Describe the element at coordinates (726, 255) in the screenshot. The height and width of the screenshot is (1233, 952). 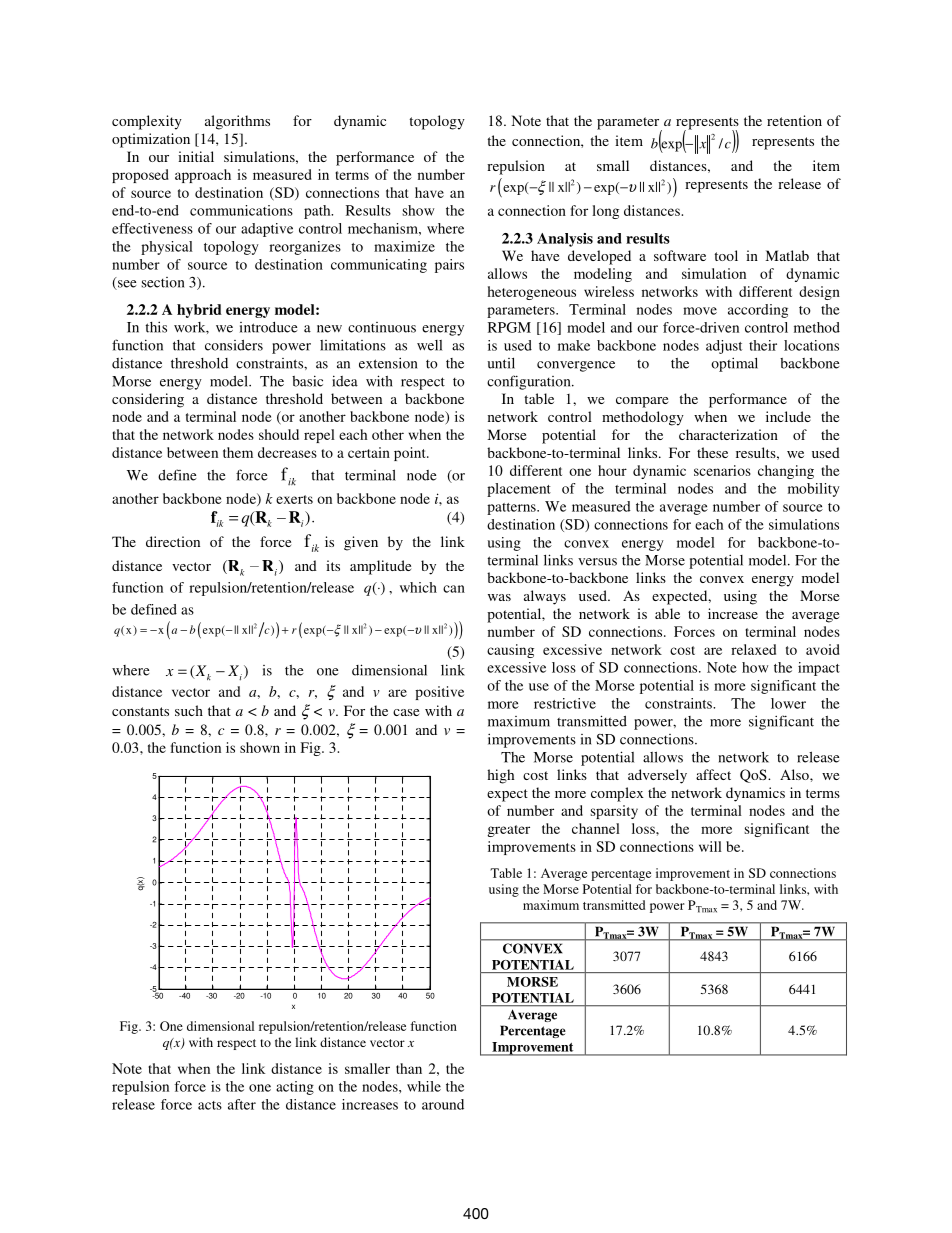
I see `tool` at that location.
